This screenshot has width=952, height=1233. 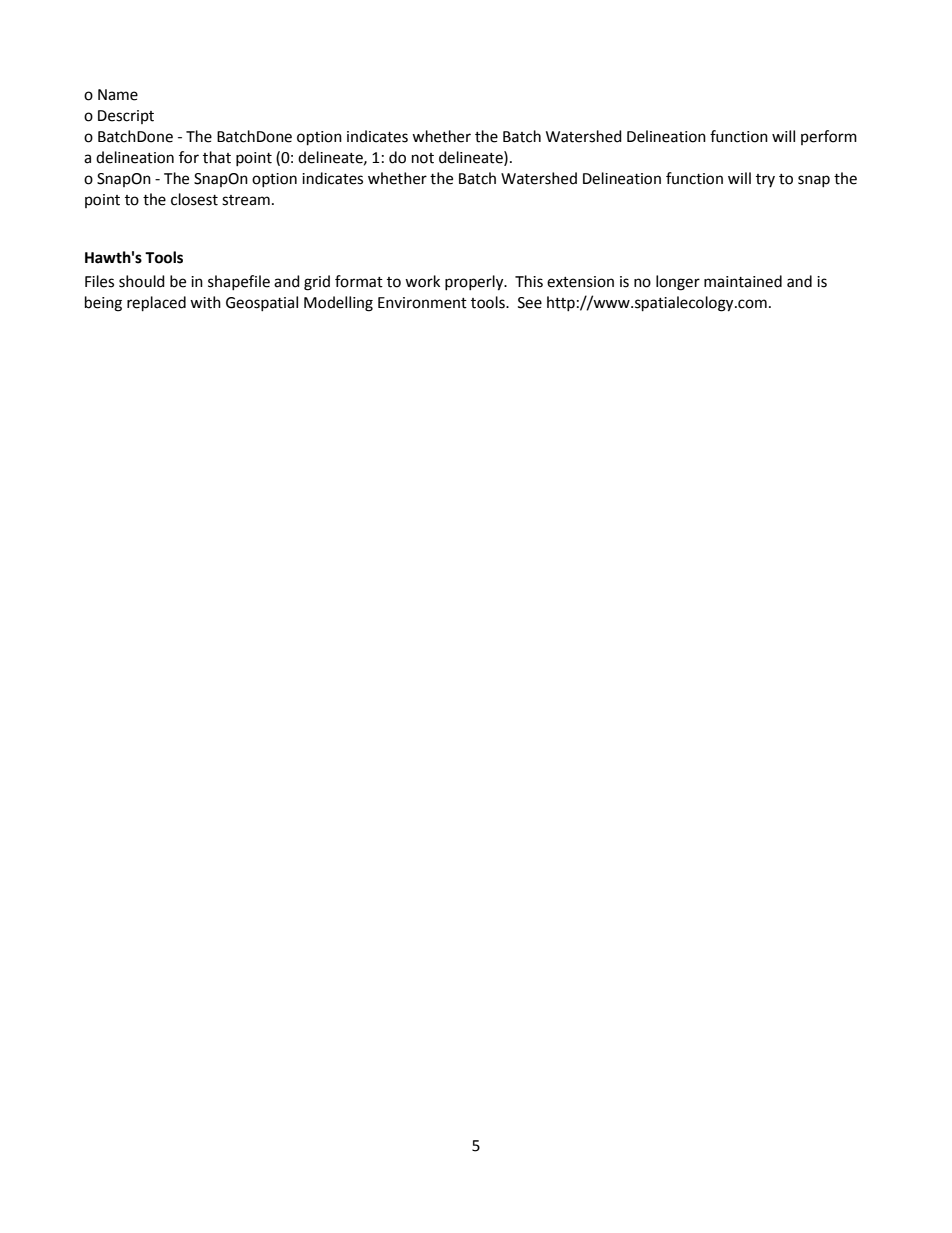 What do you see at coordinates (126, 117) in the screenshot?
I see `Descript` at bounding box center [126, 117].
